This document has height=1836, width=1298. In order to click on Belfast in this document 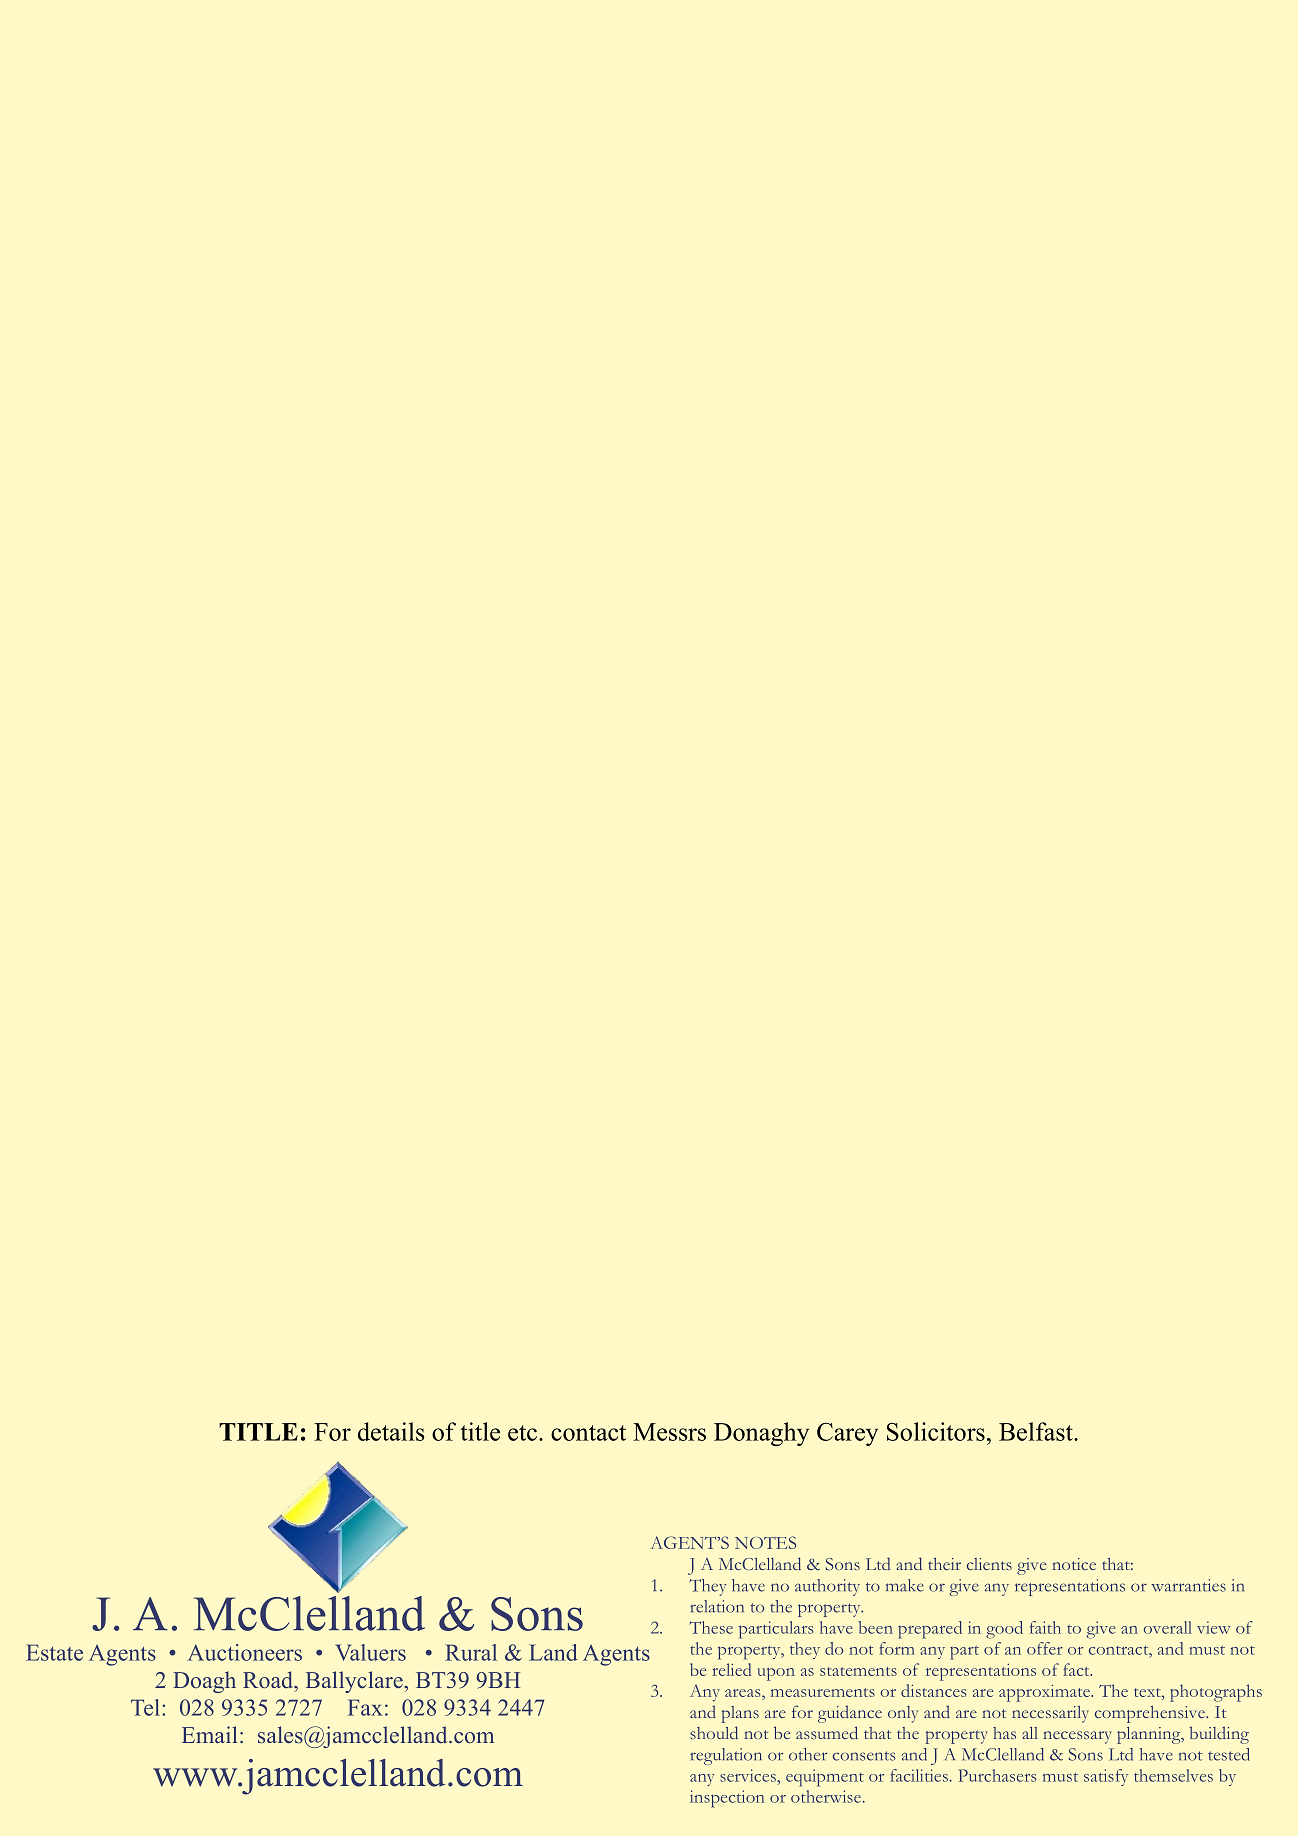, I will do `click(1037, 1431)`.
